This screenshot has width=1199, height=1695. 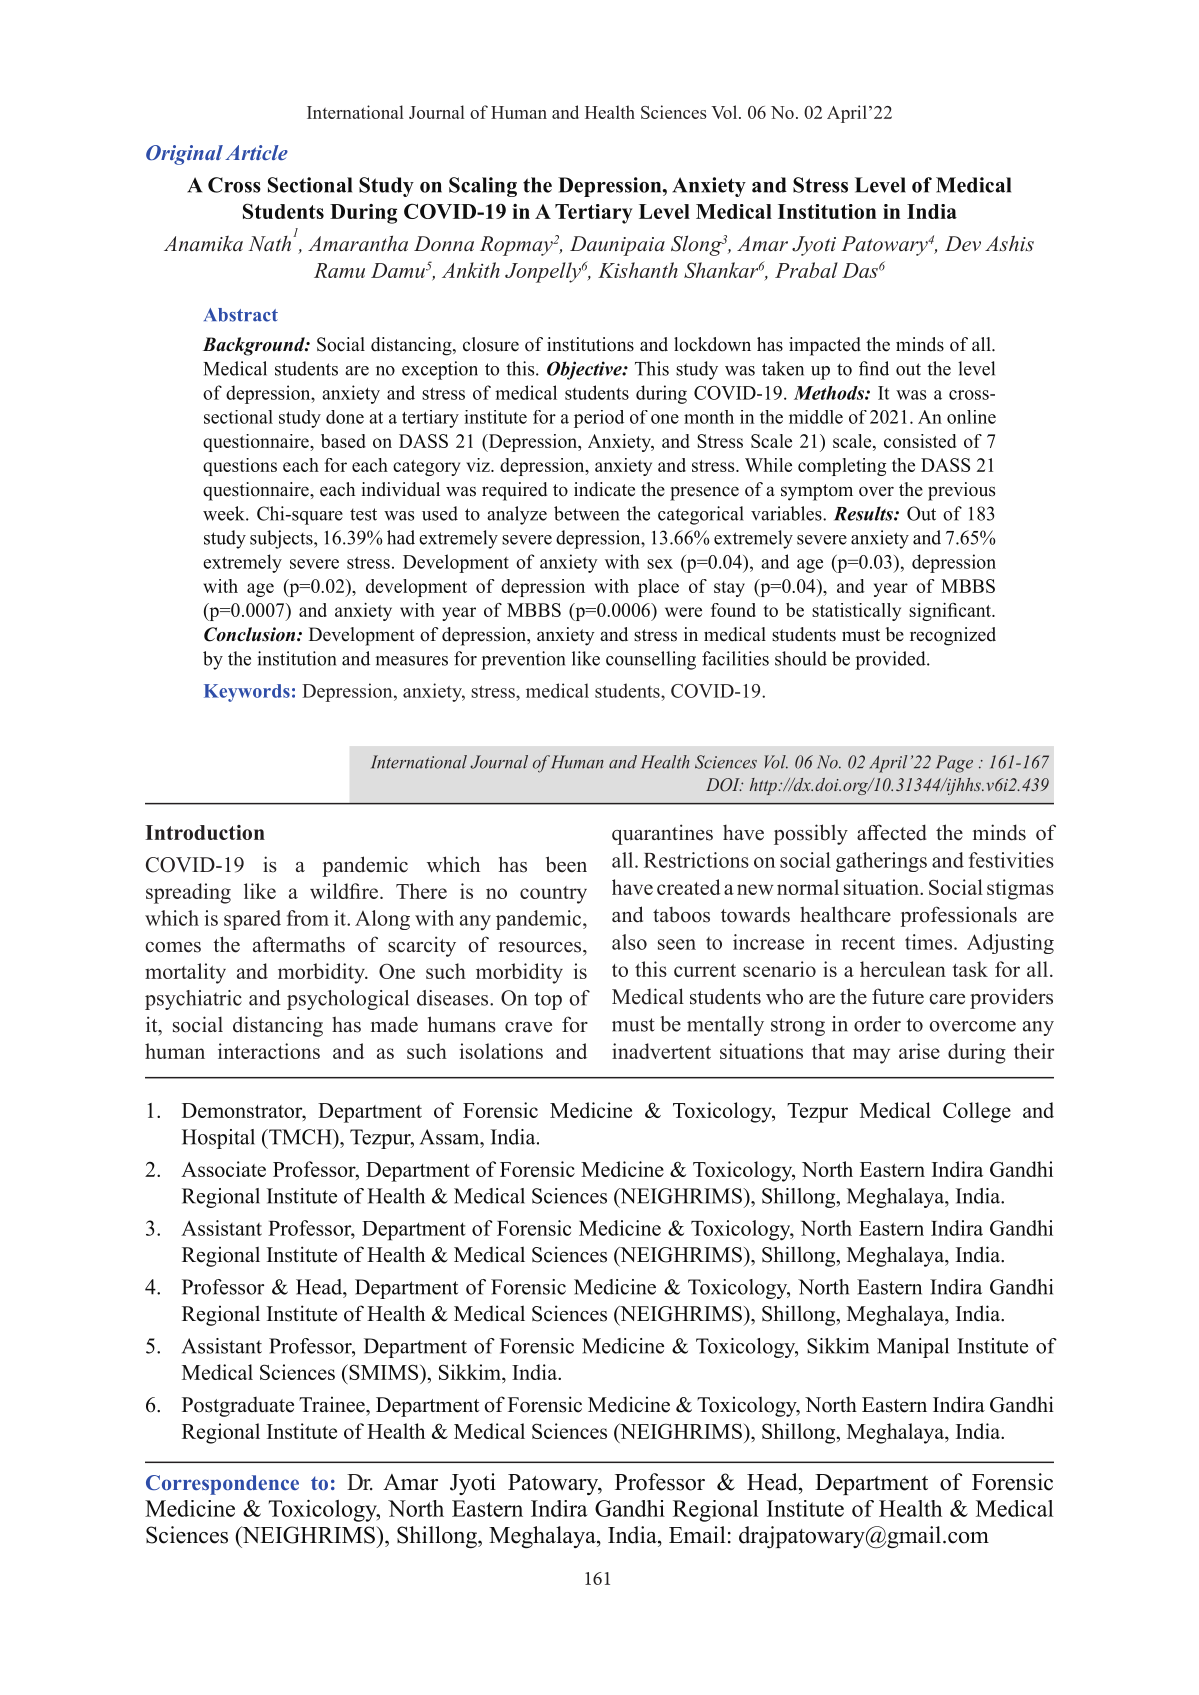 What do you see at coordinates (697, 1534) in the screenshot?
I see `Email` at bounding box center [697, 1534].
